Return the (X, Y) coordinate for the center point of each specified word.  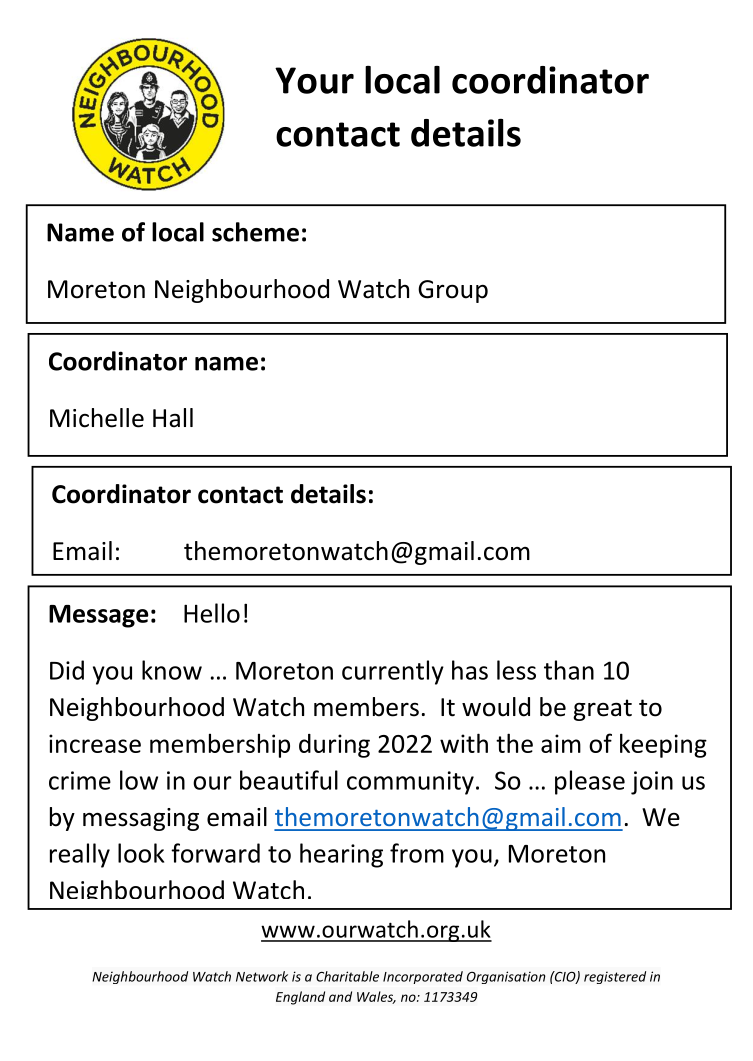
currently (393, 672)
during (334, 746)
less (516, 670)
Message (99, 616)
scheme (255, 232)
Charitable (347, 976)
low (139, 780)
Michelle (97, 418)
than (569, 670)
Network (262, 976)
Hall (173, 418)
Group (453, 291)
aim (561, 743)
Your (314, 80)
